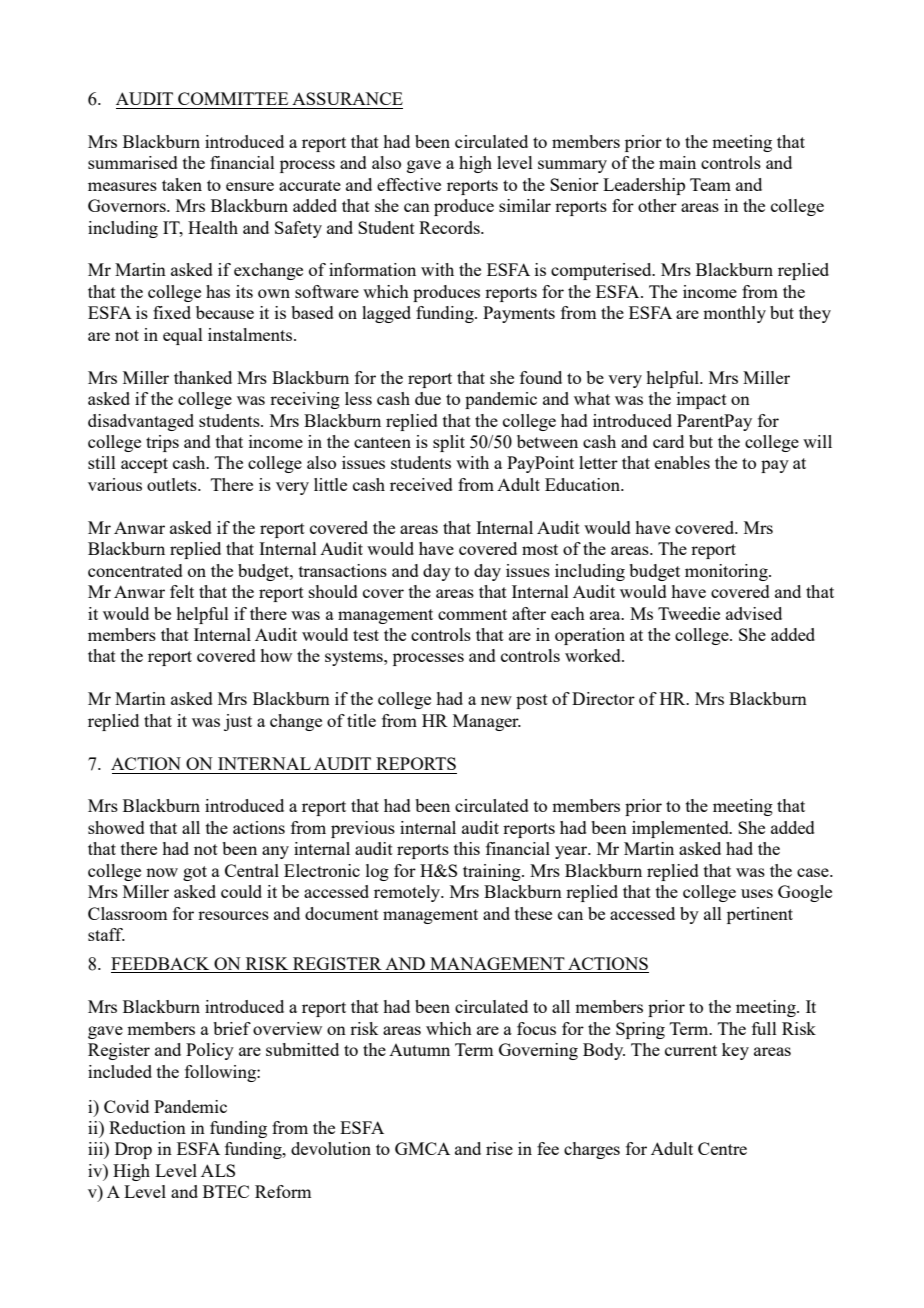 This page has width=924, height=1308. Describe the element at coordinates (133, 1150) in the page. I see `Drop` at that location.
